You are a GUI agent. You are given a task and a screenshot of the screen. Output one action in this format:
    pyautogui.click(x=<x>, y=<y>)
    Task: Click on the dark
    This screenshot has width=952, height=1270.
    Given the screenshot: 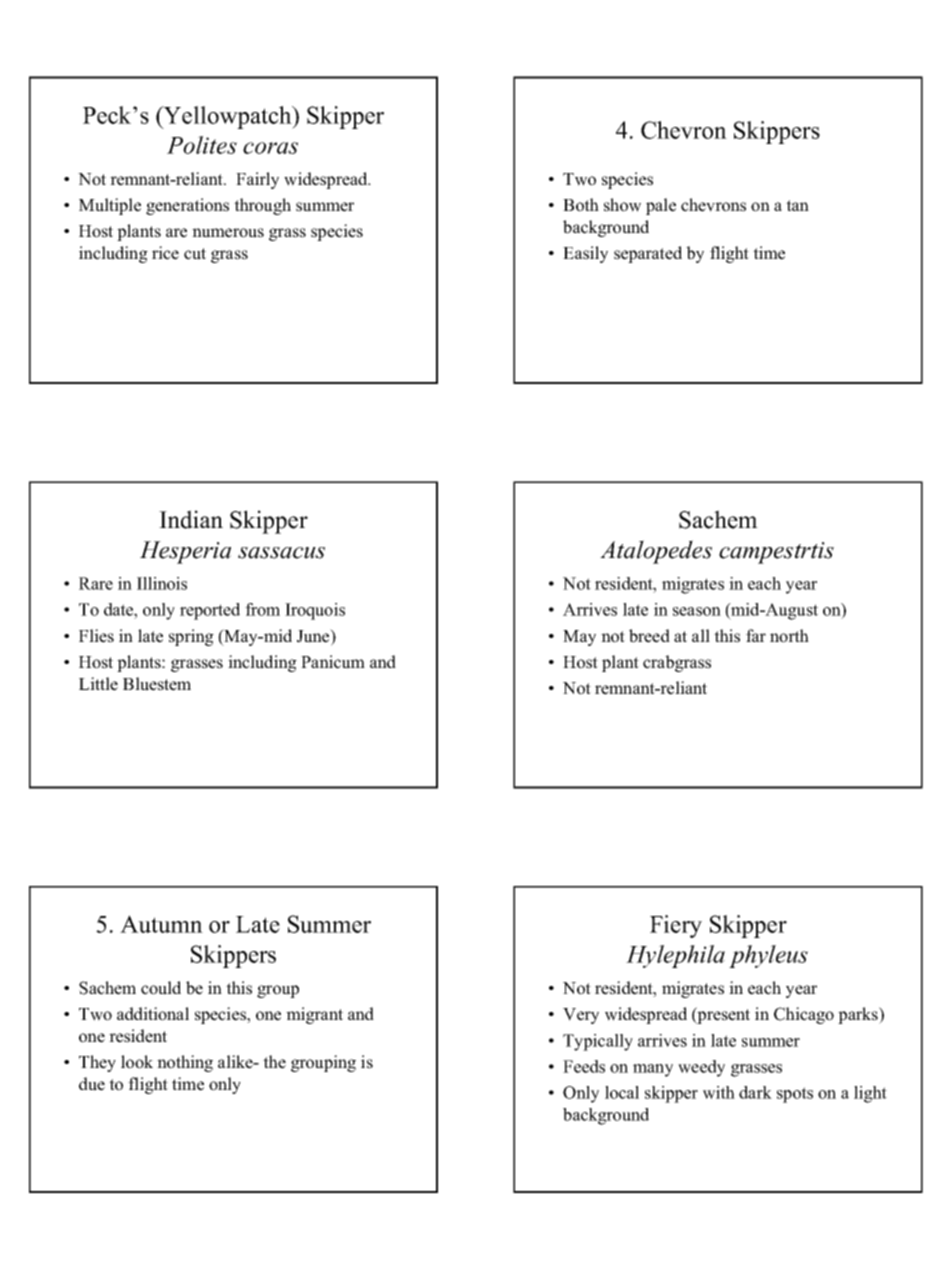 What is the action you would take?
    pyautogui.click(x=755, y=1092)
